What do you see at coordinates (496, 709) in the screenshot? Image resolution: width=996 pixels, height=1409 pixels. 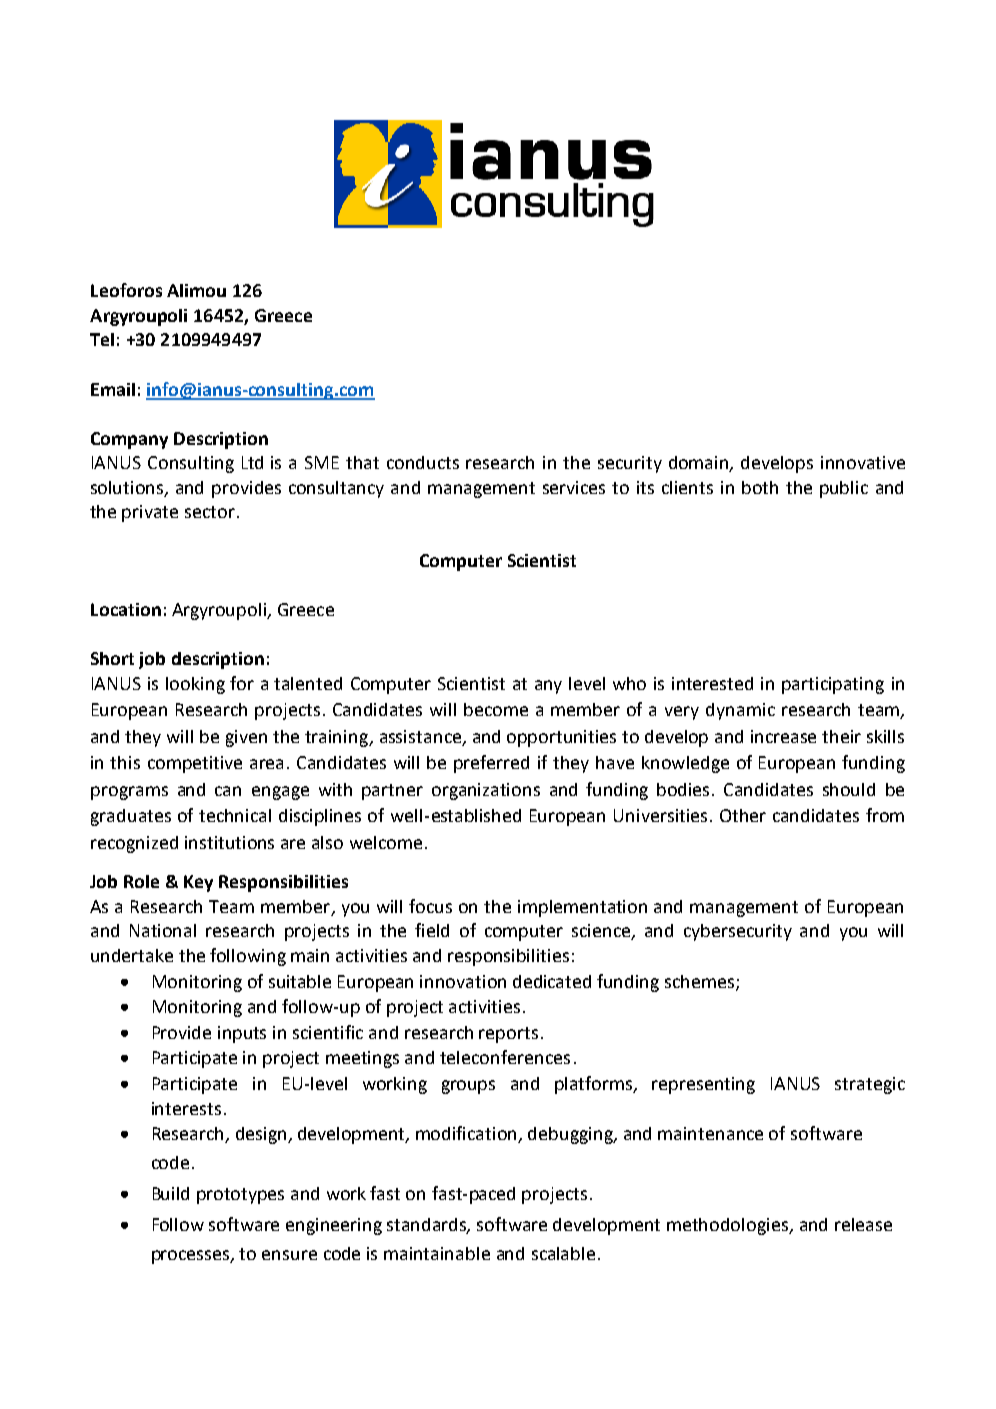 I see `become` at bounding box center [496, 709].
